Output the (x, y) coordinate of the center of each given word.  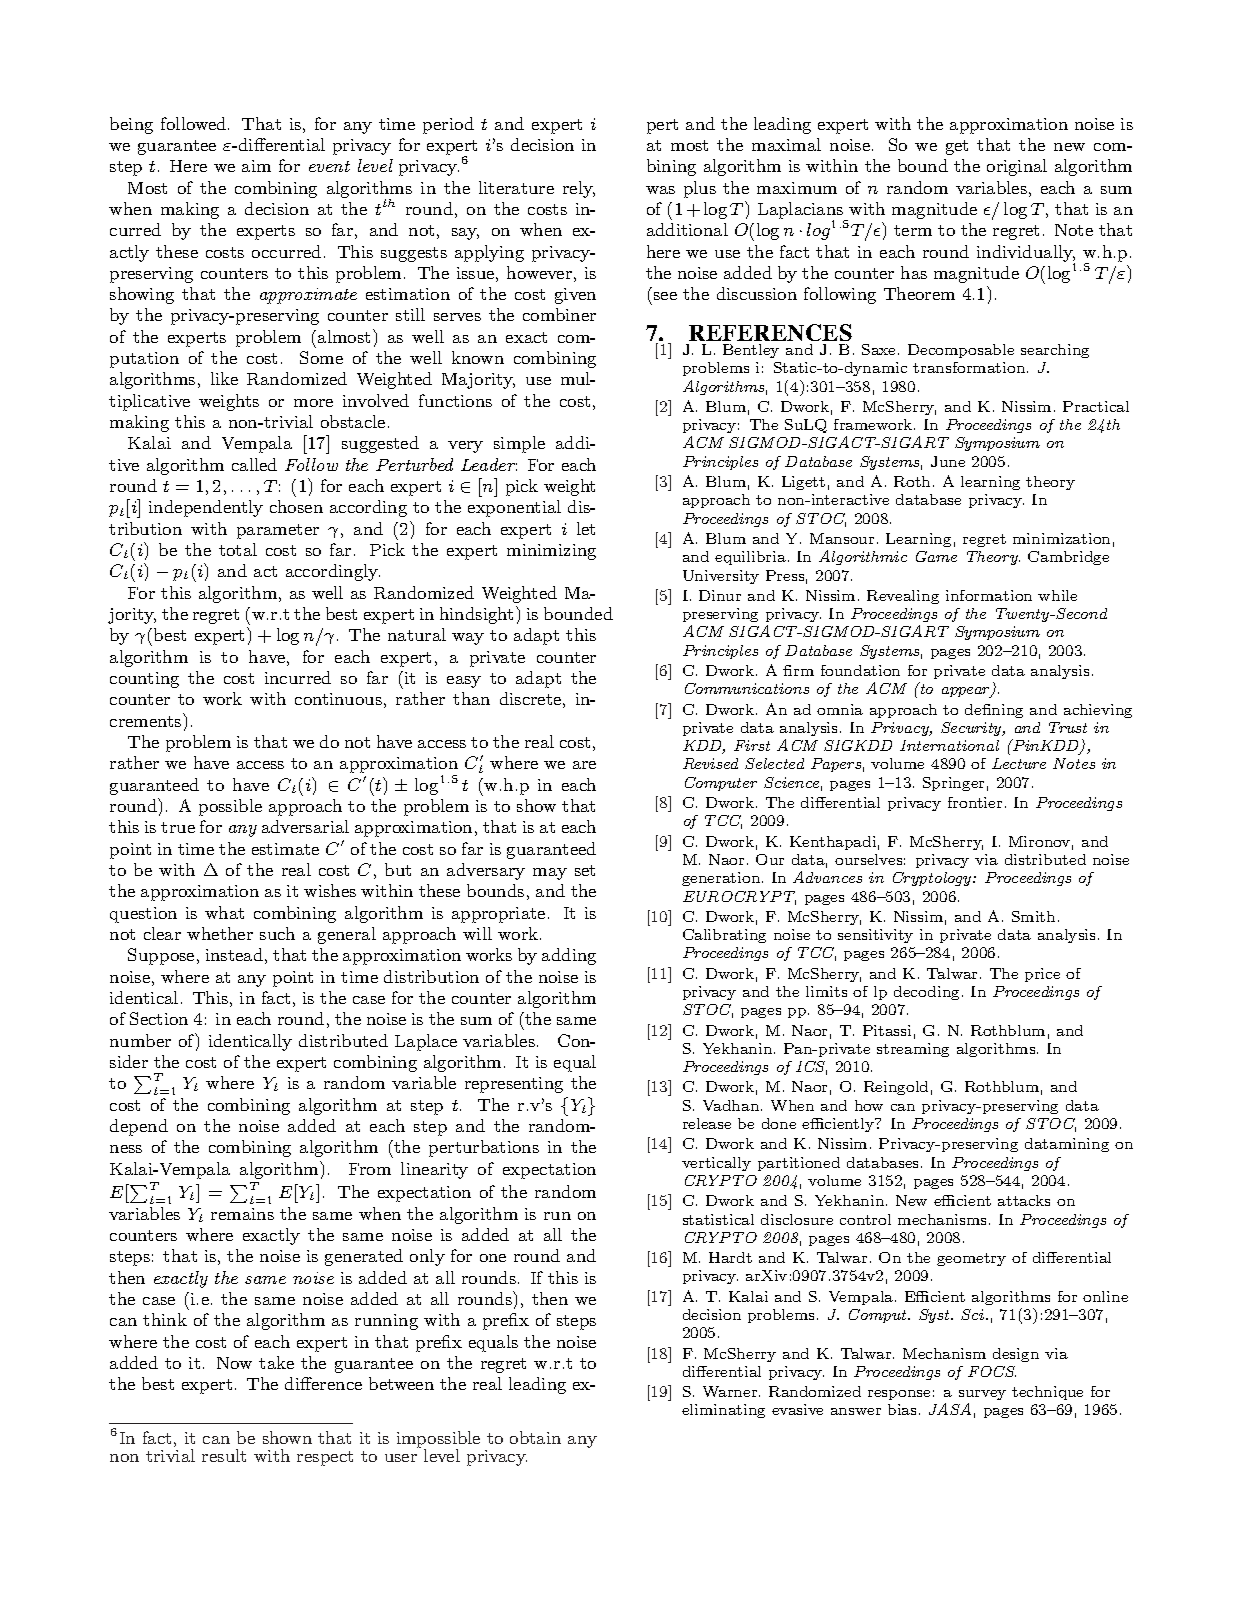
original (1017, 167)
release (707, 1123)
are (584, 765)
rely (579, 189)
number (140, 1040)
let (586, 528)
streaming (913, 1050)
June (948, 461)
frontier (975, 802)
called (254, 464)
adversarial (305, 826)
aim (256, 166)
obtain (535, 1437)
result (224, 1455)
